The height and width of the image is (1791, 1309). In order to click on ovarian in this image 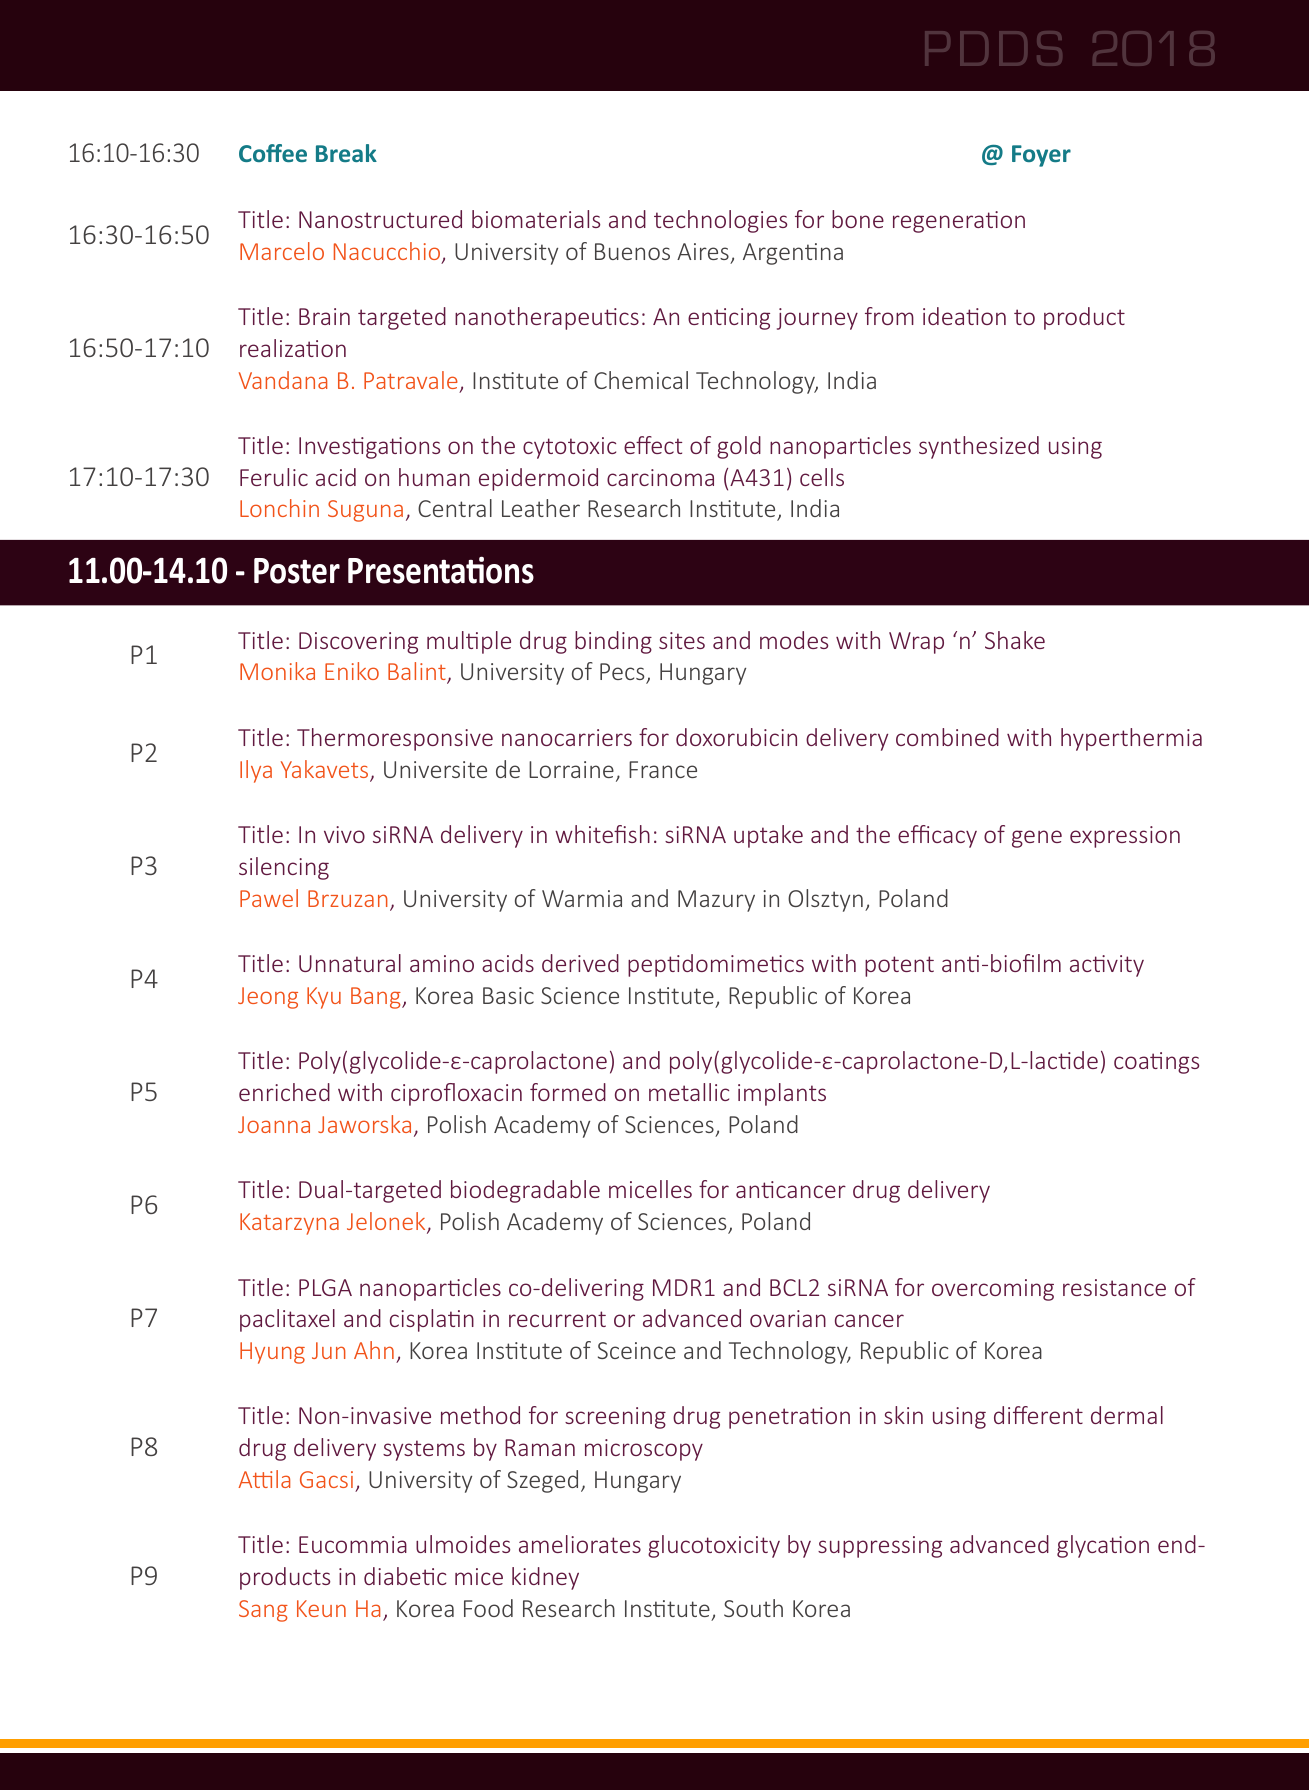, I will do `click(788, 1318)`.
